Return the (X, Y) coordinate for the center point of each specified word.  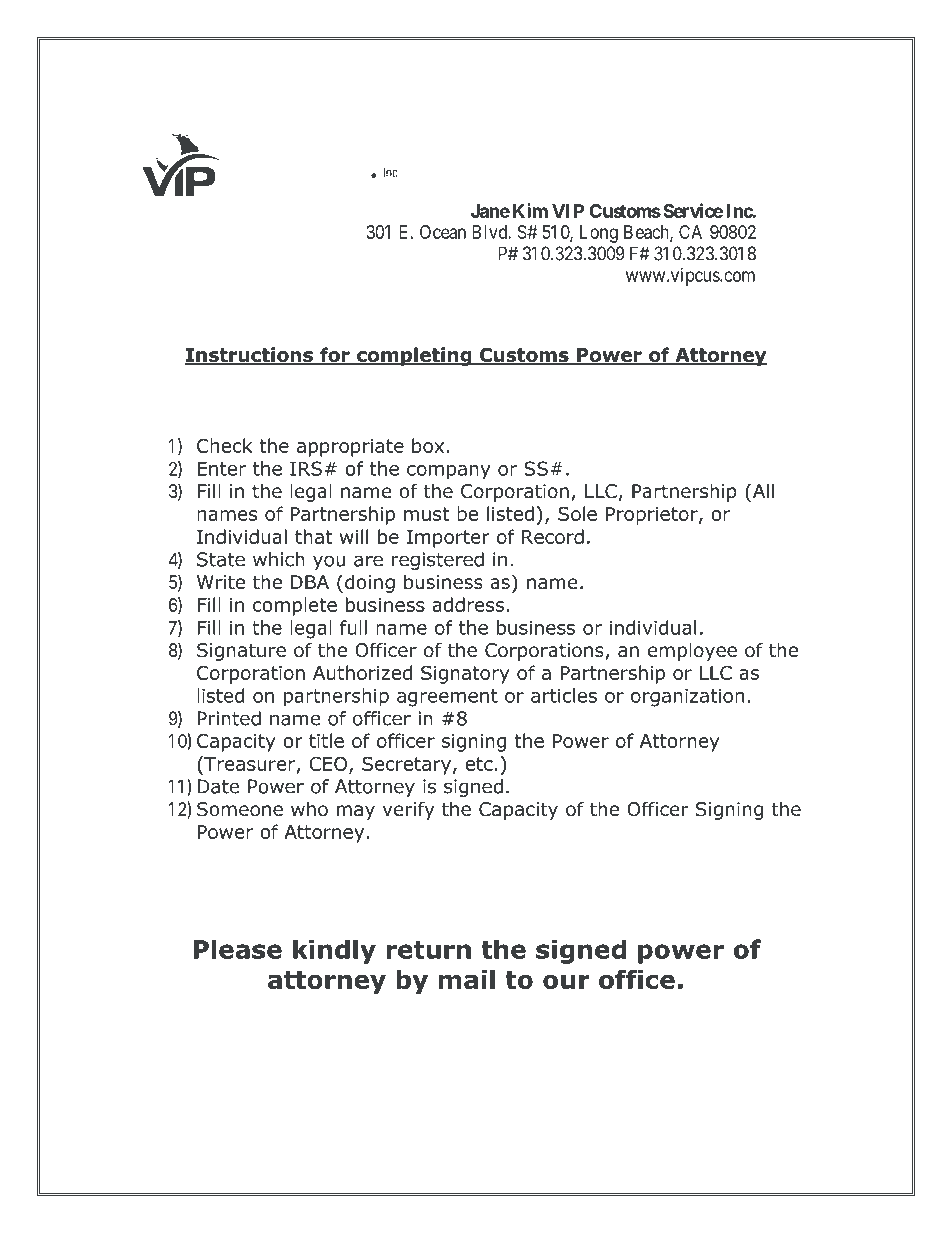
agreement (447, 698)
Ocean (443, 232)
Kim (530, 210)
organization (687, 698)
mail (467, 979)
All (762, 490)
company (449, 472)
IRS (306, 468)
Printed (229, 718)
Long (599, 234)
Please (237, 949)
